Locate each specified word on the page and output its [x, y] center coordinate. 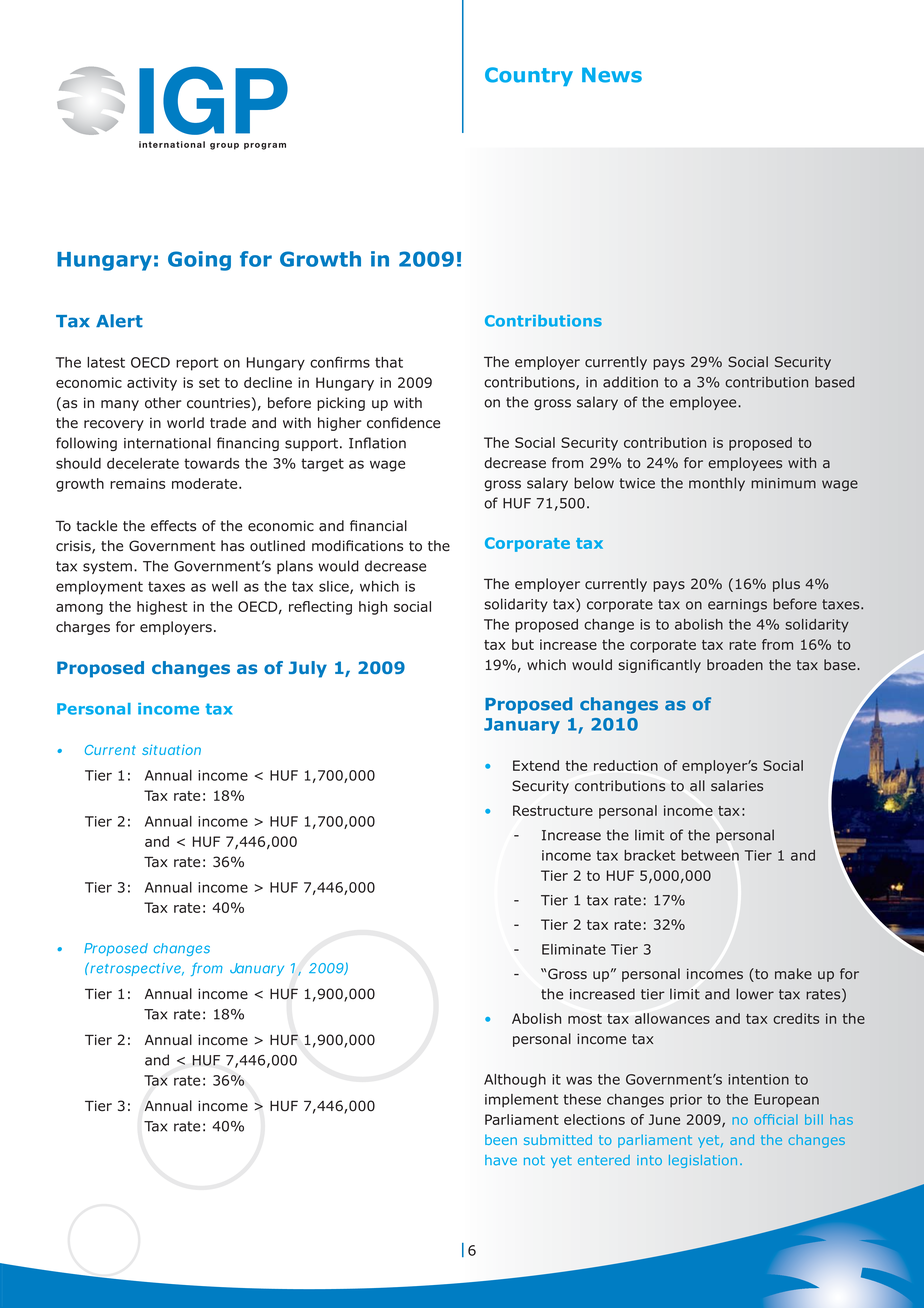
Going [199, 261]
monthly [717, 484]
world [185, 423]
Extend [536, 765]
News [612, 75]
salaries [737, 785]
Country [529, 76]
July [308, 669]
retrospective [137, 969]
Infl [360, 443]
